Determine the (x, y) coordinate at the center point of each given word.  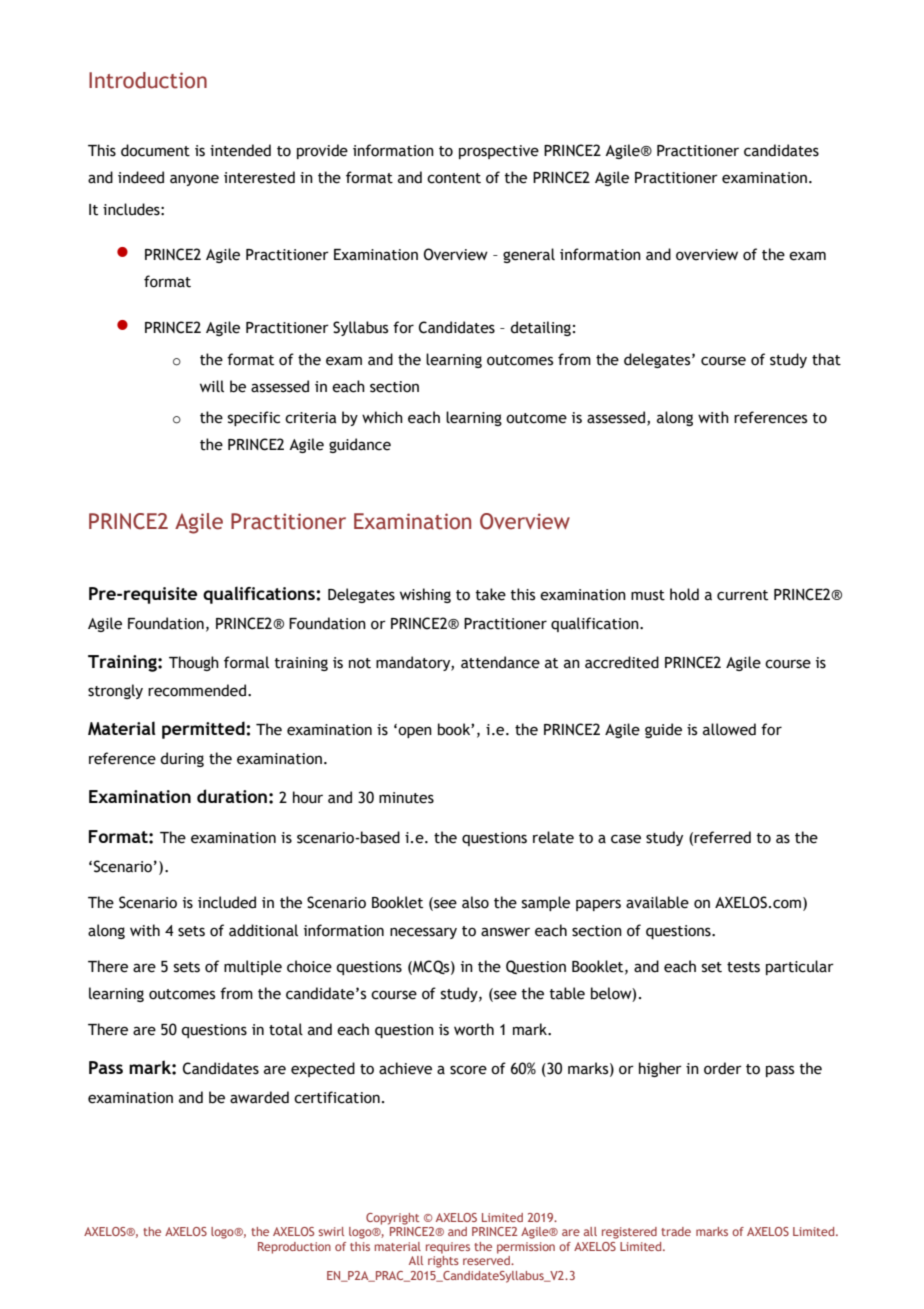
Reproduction (294, 1248)
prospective (499, 152)
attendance (500, 662)
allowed (729, 729)
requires (448, 1248)
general (529, 255)
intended (240, 150)
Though (194, 663)
